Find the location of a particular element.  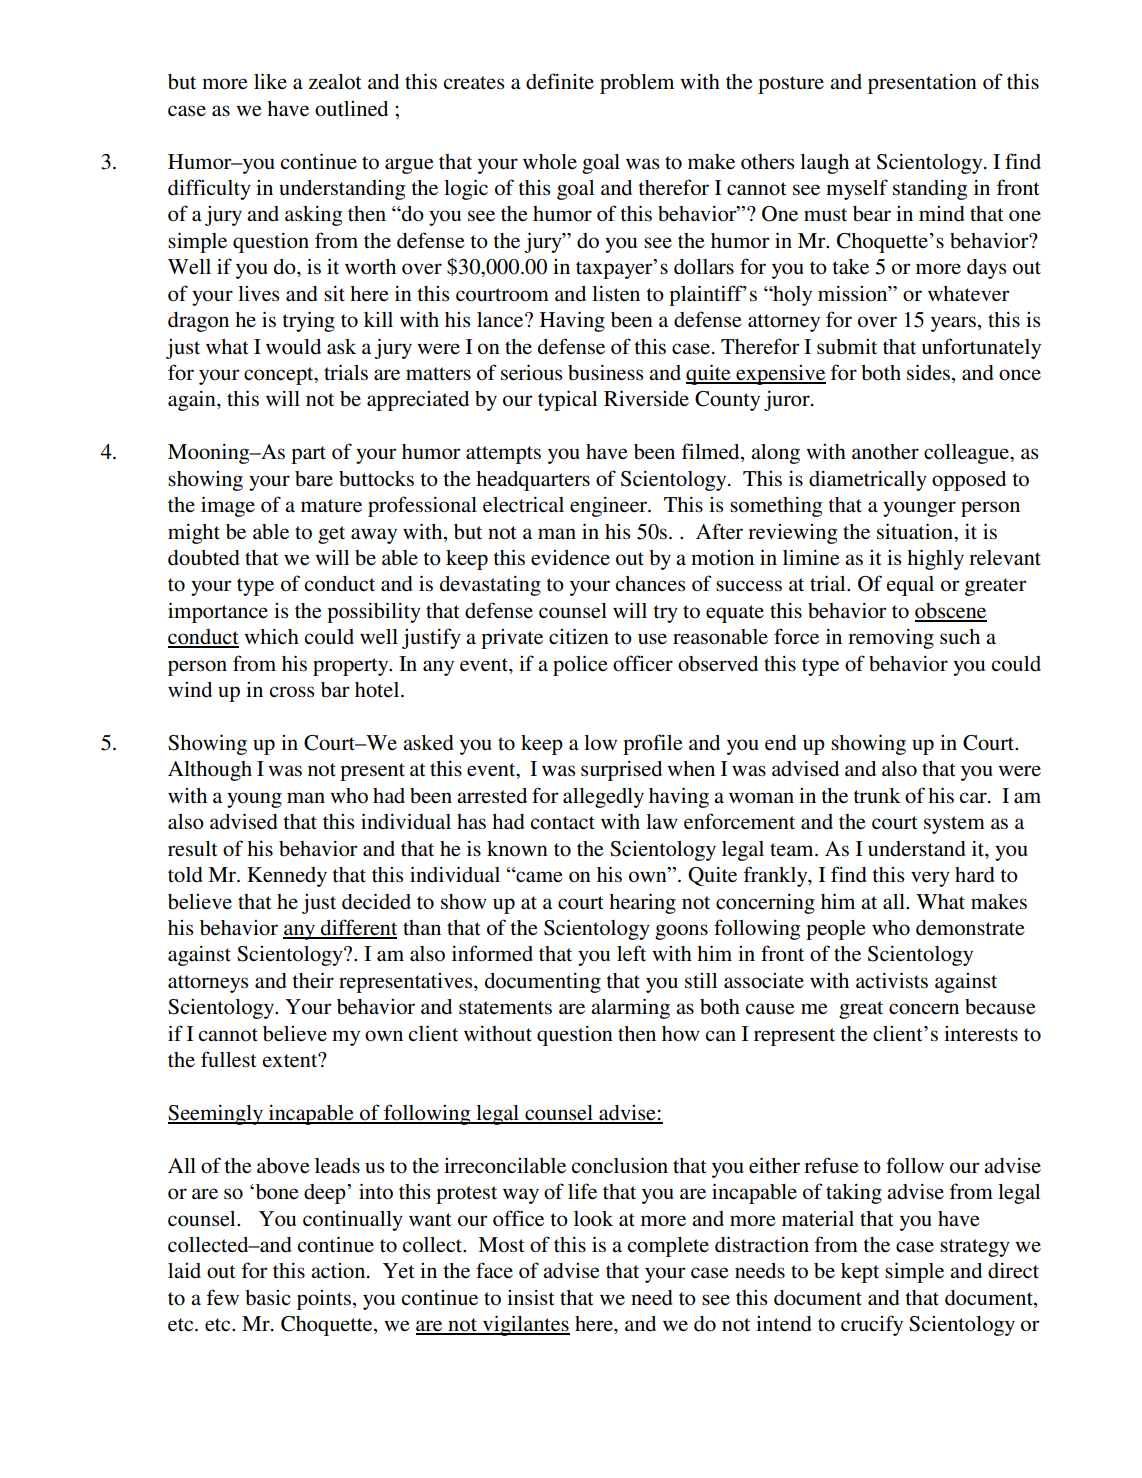

alarming is located at coordinates (630, 1008).
